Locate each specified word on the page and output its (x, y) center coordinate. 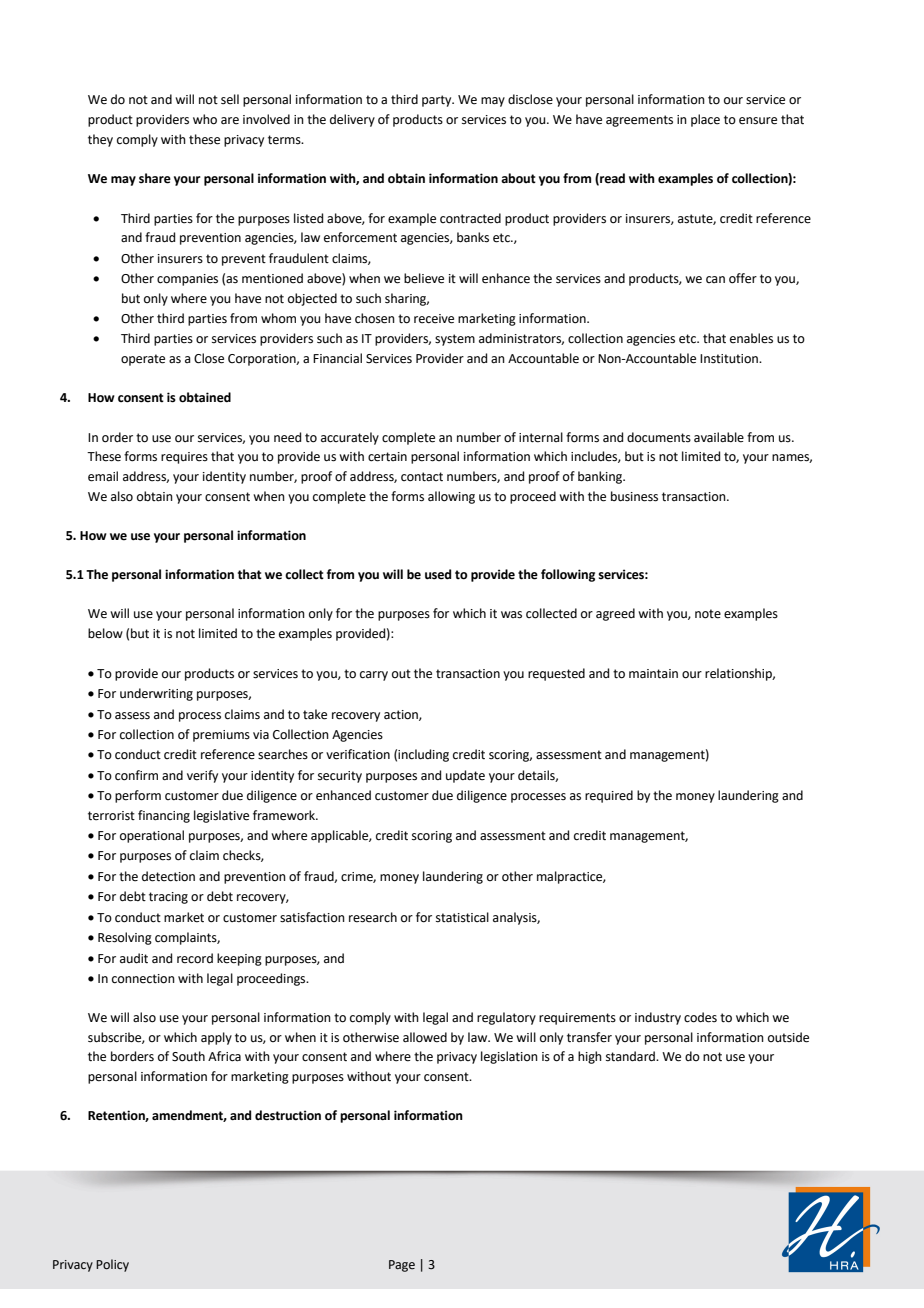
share (155, 178)
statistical (462, 917)
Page (402, 1266)
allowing (451, 497)
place (705, 120)
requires (184, 458)
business (634, 496)
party (438, 101)
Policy (112, 1265)
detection (168, 876)
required (609, 796)
